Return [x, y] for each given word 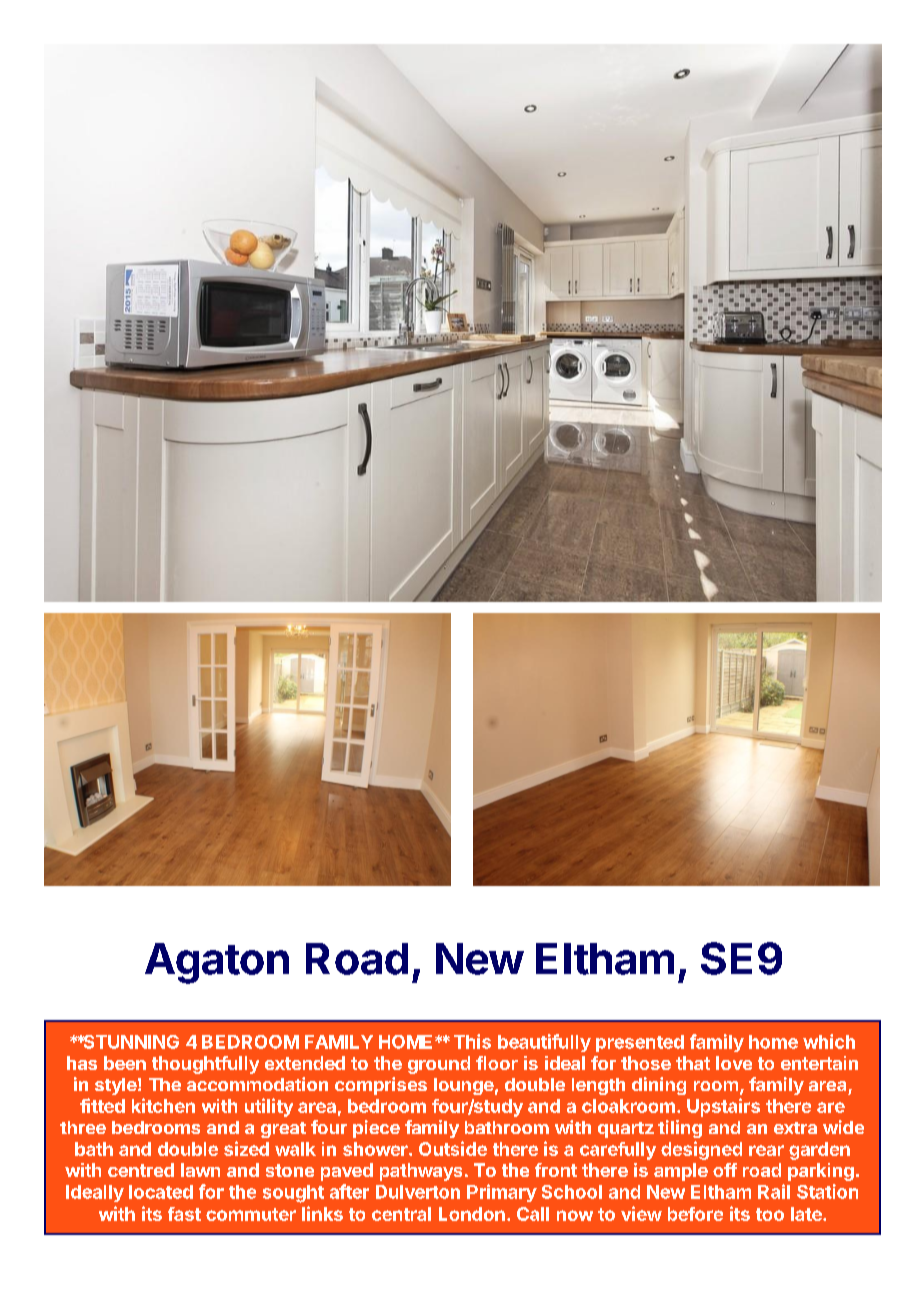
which [829, 1041]
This [472, 1041]
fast [184, 1214]
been [125, 1063]
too [770, 1214]
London [472, 1214]
